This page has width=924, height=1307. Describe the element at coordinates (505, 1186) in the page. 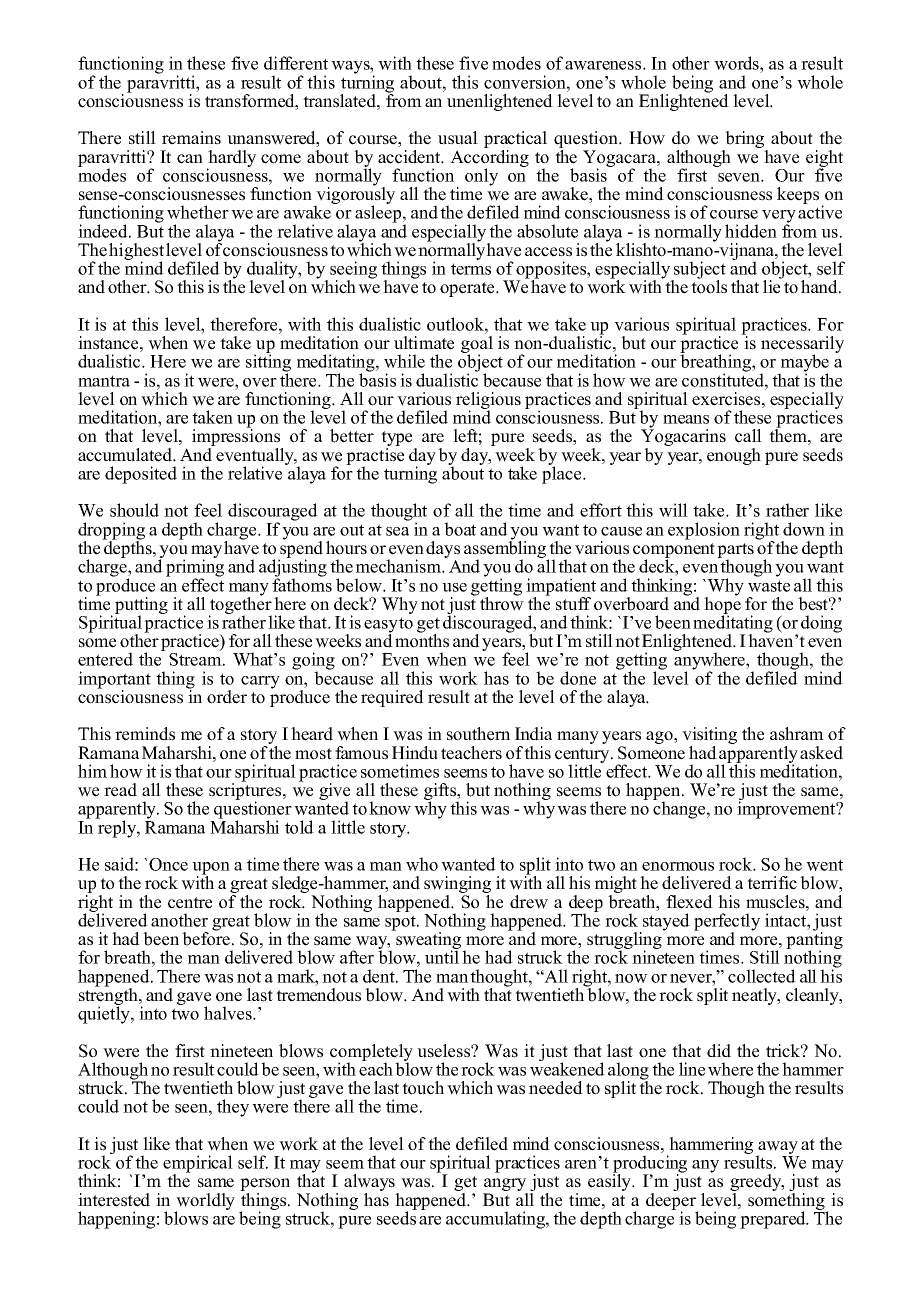

I see `angry` at that location.
